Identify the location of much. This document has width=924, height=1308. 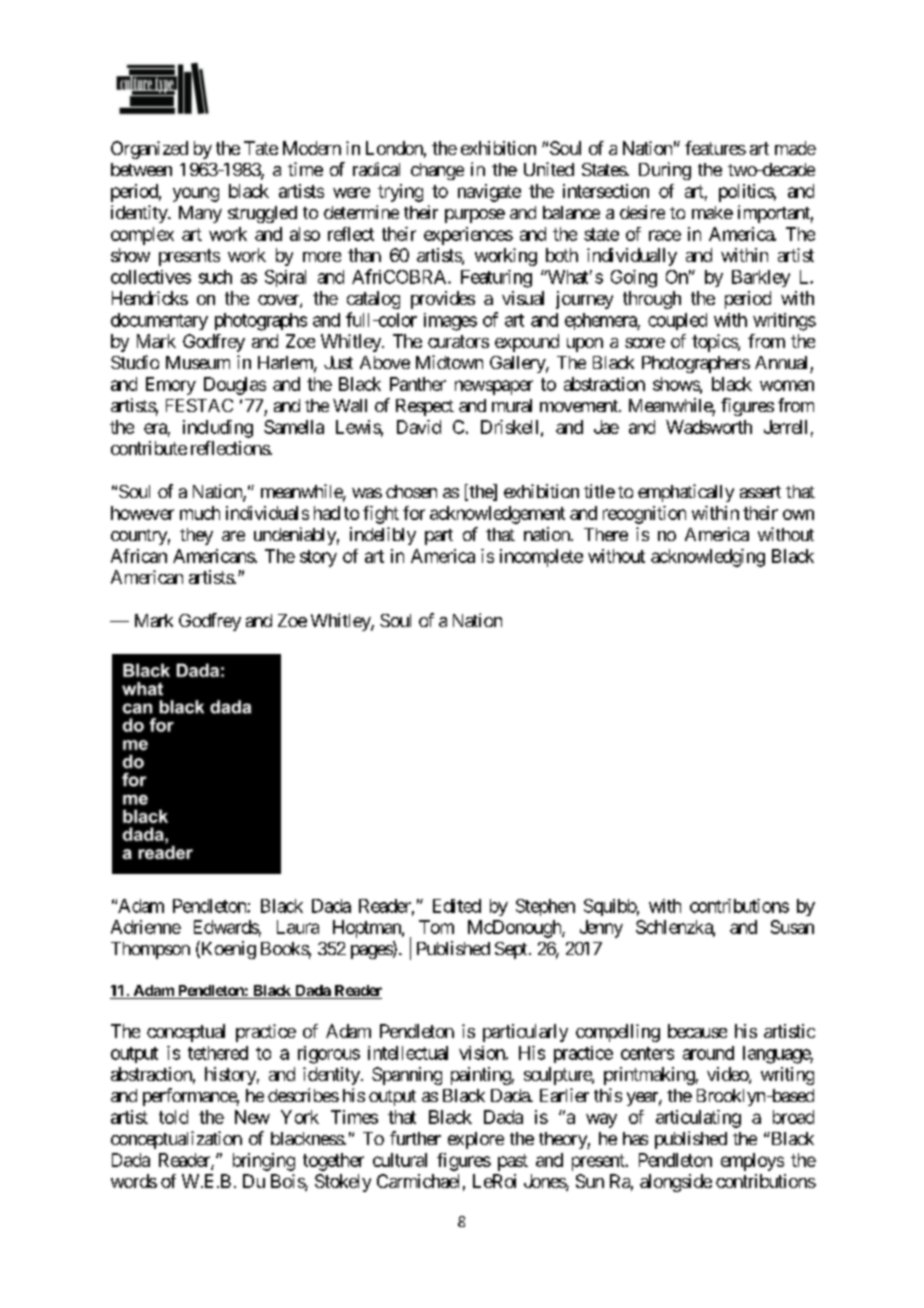
(200, 513).
